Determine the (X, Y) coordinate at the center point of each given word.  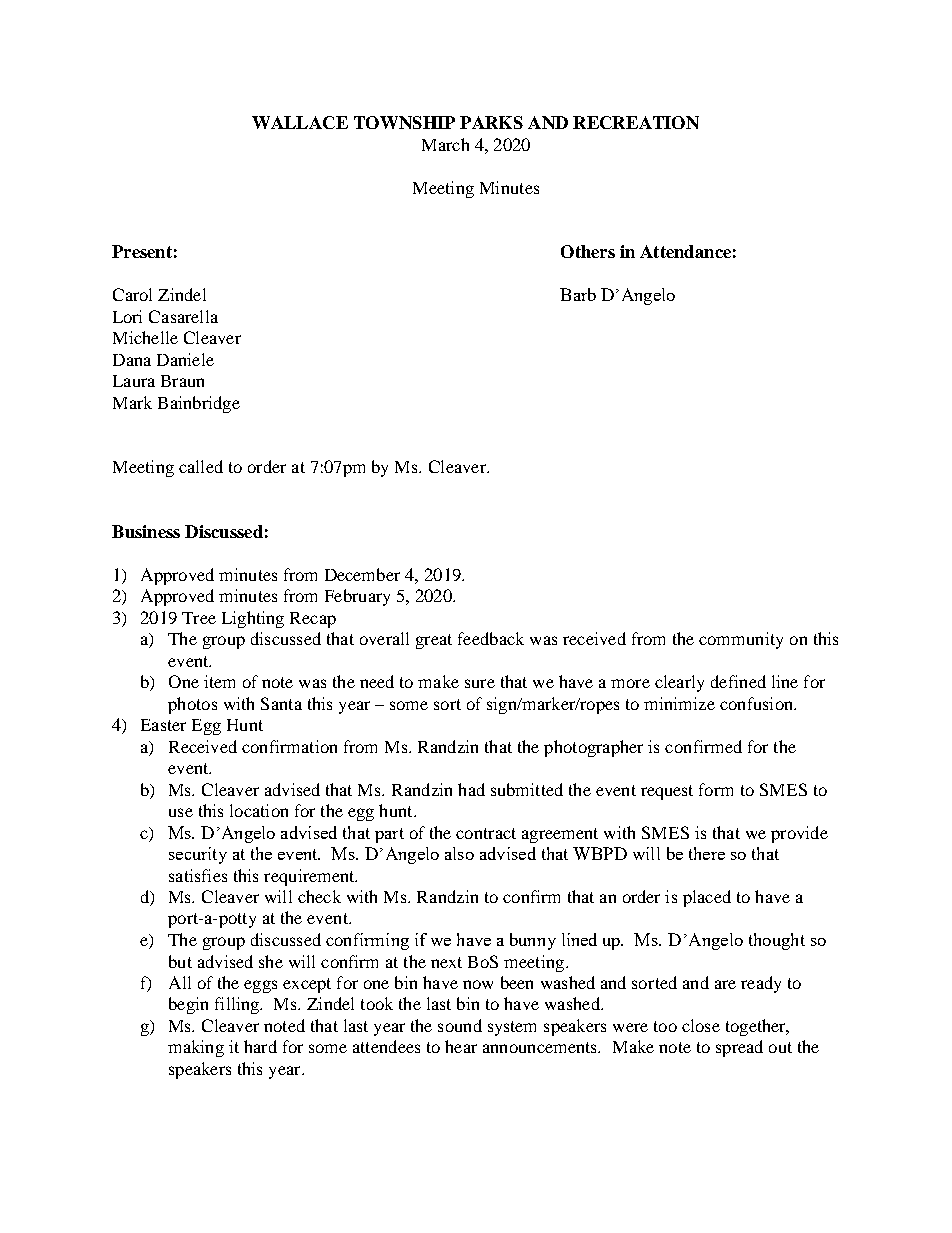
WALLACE (300, 122)
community (741, 640)
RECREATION (636, 122)
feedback (491, 638)
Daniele (185, 359)
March (445, 144)
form (716, 789)
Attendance (685, 251)
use (181, 812)
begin (188, 1005)
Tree (199, 618)
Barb (578, 294)
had (471, 789)
